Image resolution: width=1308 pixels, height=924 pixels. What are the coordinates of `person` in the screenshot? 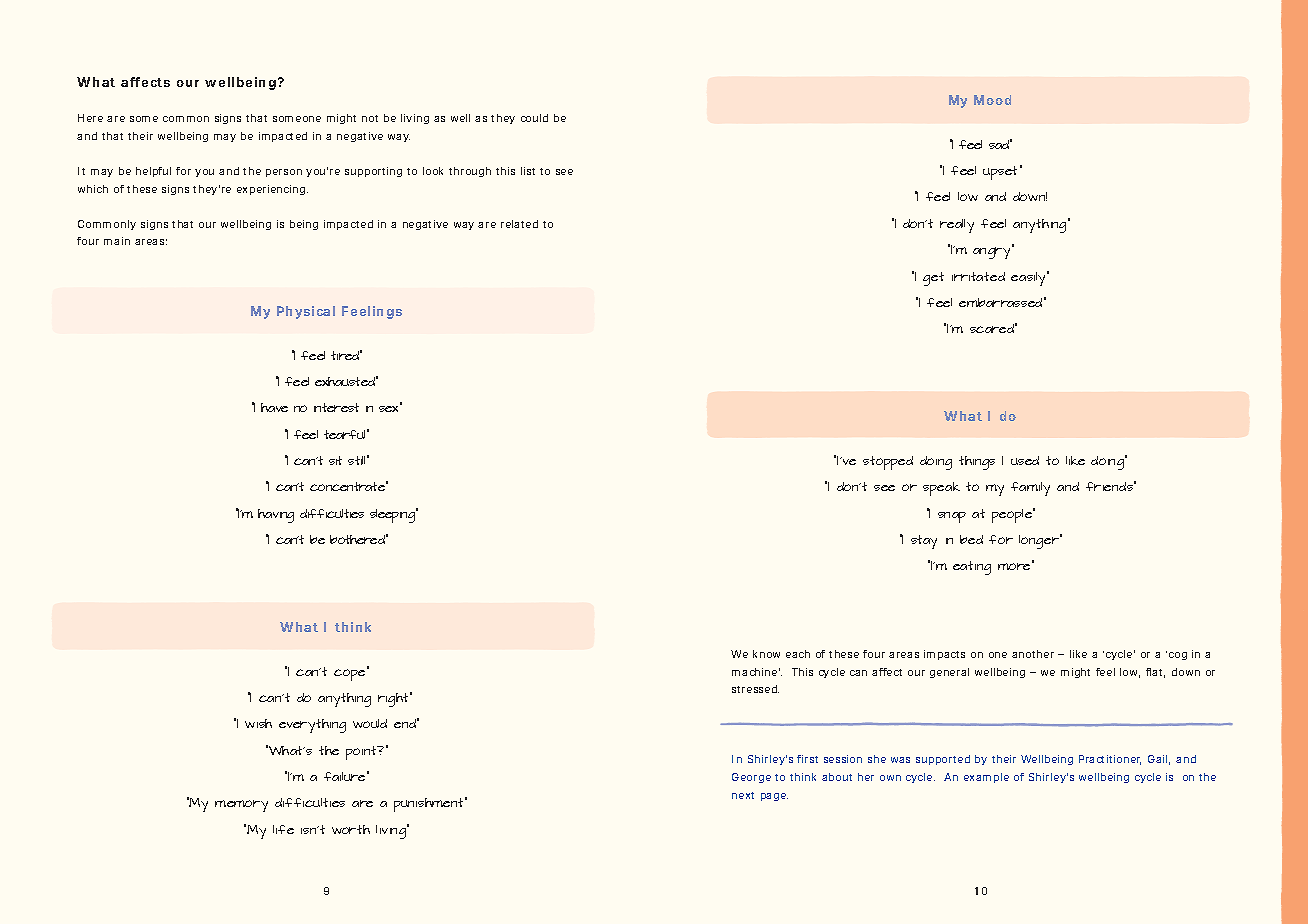 It's located at (284, 173).
